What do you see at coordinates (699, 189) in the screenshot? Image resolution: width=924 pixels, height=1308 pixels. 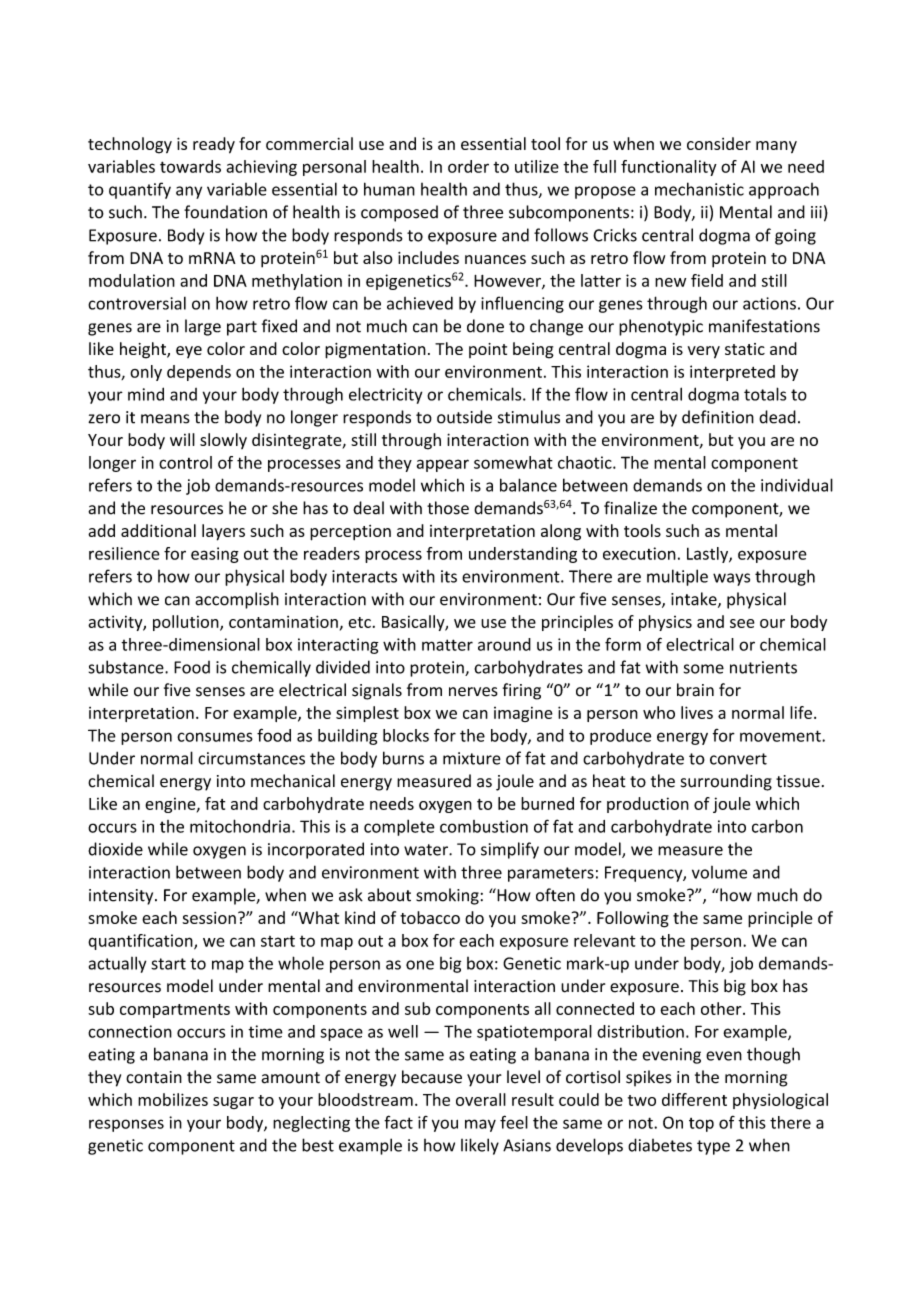 I see `mechanistic` at bounding box center [699, 189].
